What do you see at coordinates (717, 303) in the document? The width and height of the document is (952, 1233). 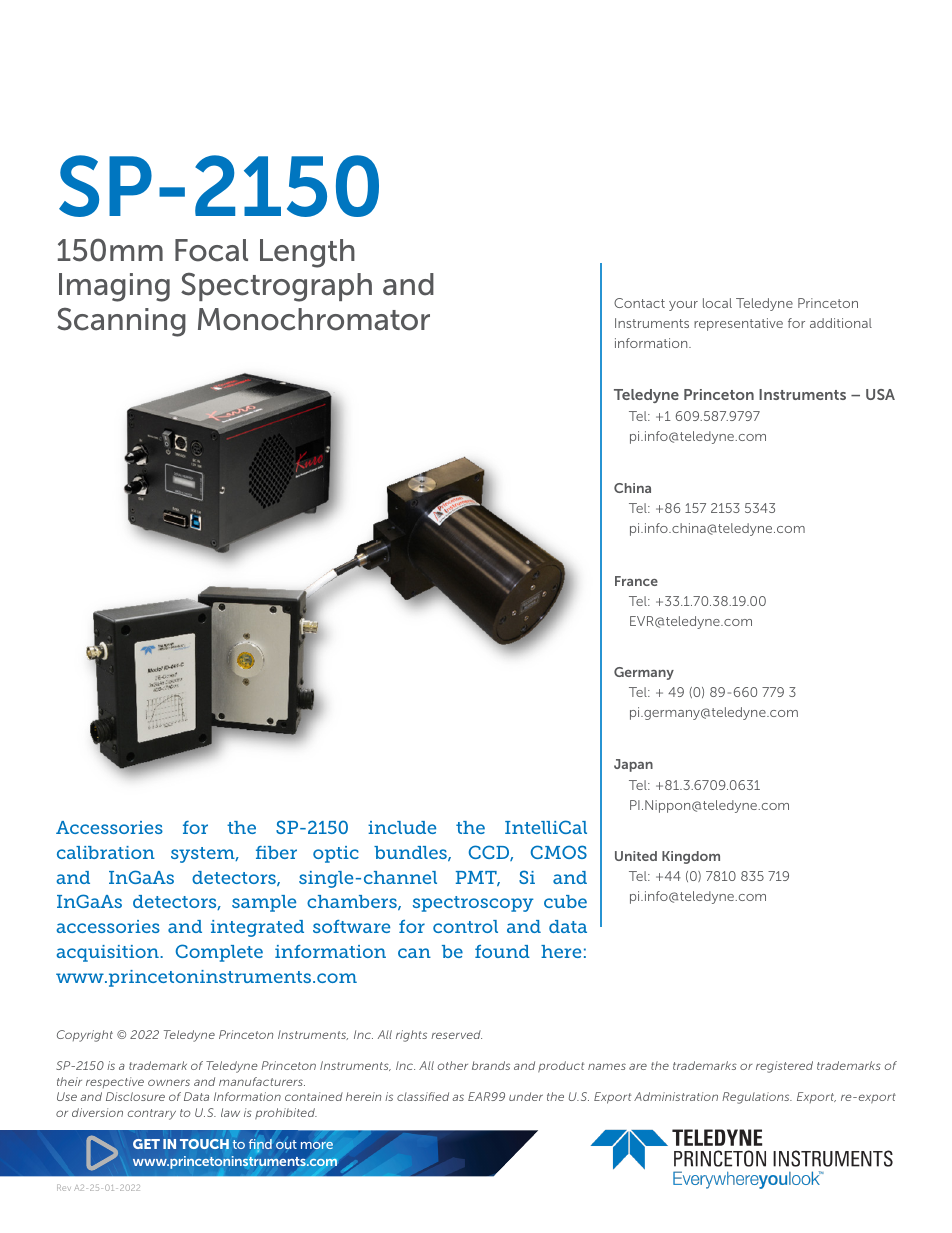 I see `local` at bounding box center [717, 303].
